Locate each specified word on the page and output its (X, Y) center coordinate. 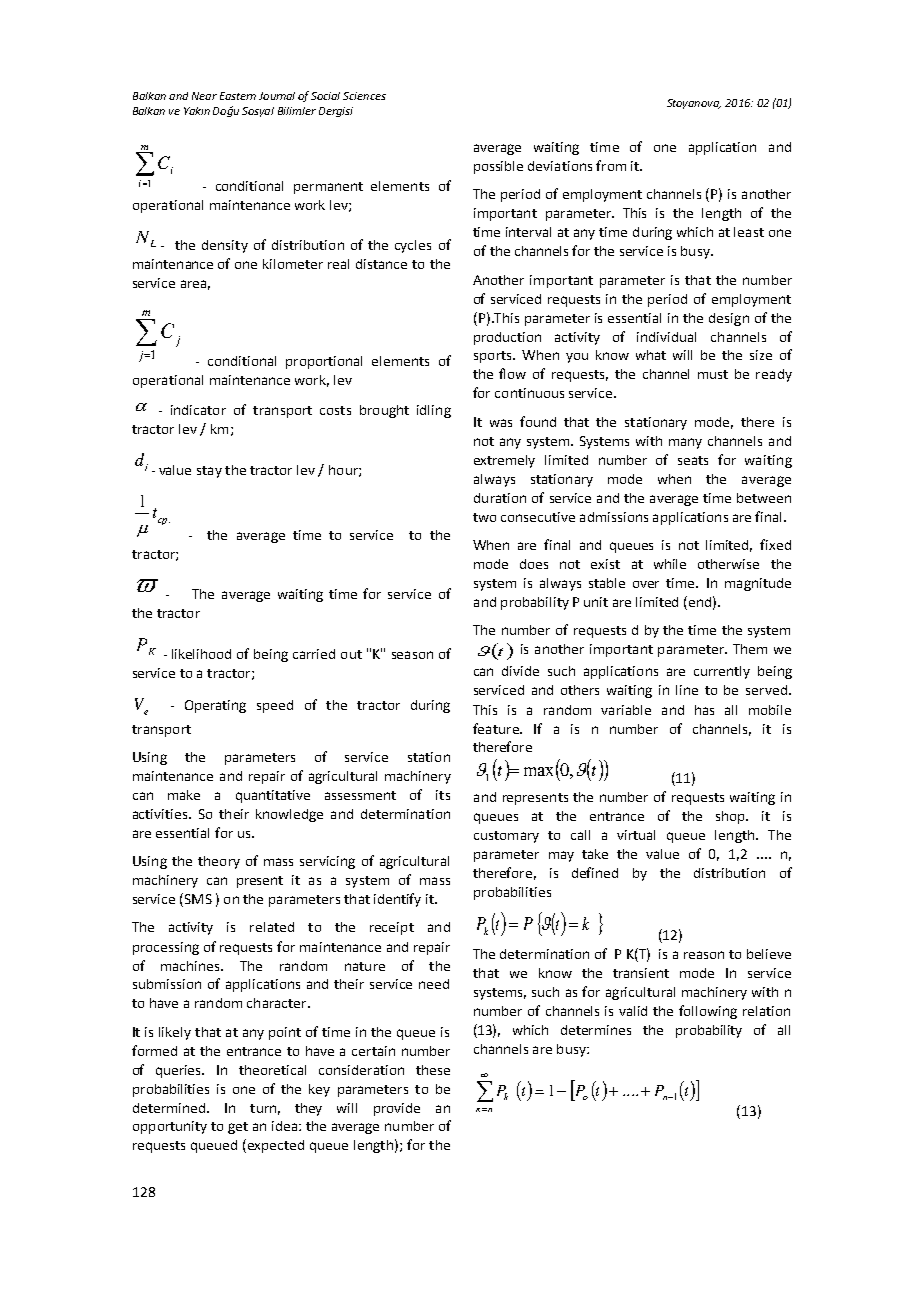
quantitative (273, 796)
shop (731, 817)
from (611, 165)
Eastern (238, 96)
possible (498, 167)
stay (209, 472)
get (238, 1128)
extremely (504, 461)
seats (693, 460)
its (443, 795)
